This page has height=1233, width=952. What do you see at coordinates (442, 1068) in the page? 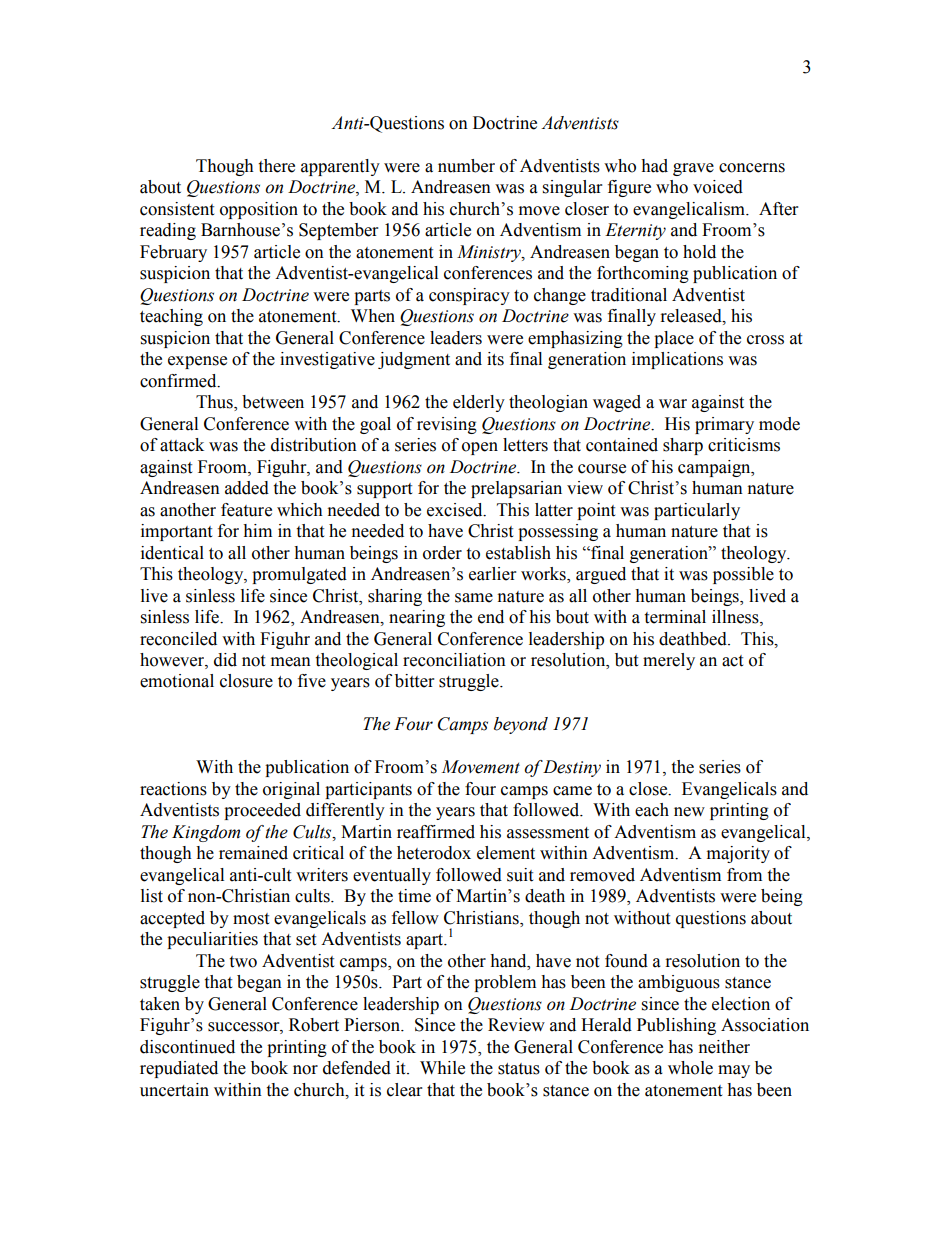
I see `While` at bounding box center [442, 1068].
